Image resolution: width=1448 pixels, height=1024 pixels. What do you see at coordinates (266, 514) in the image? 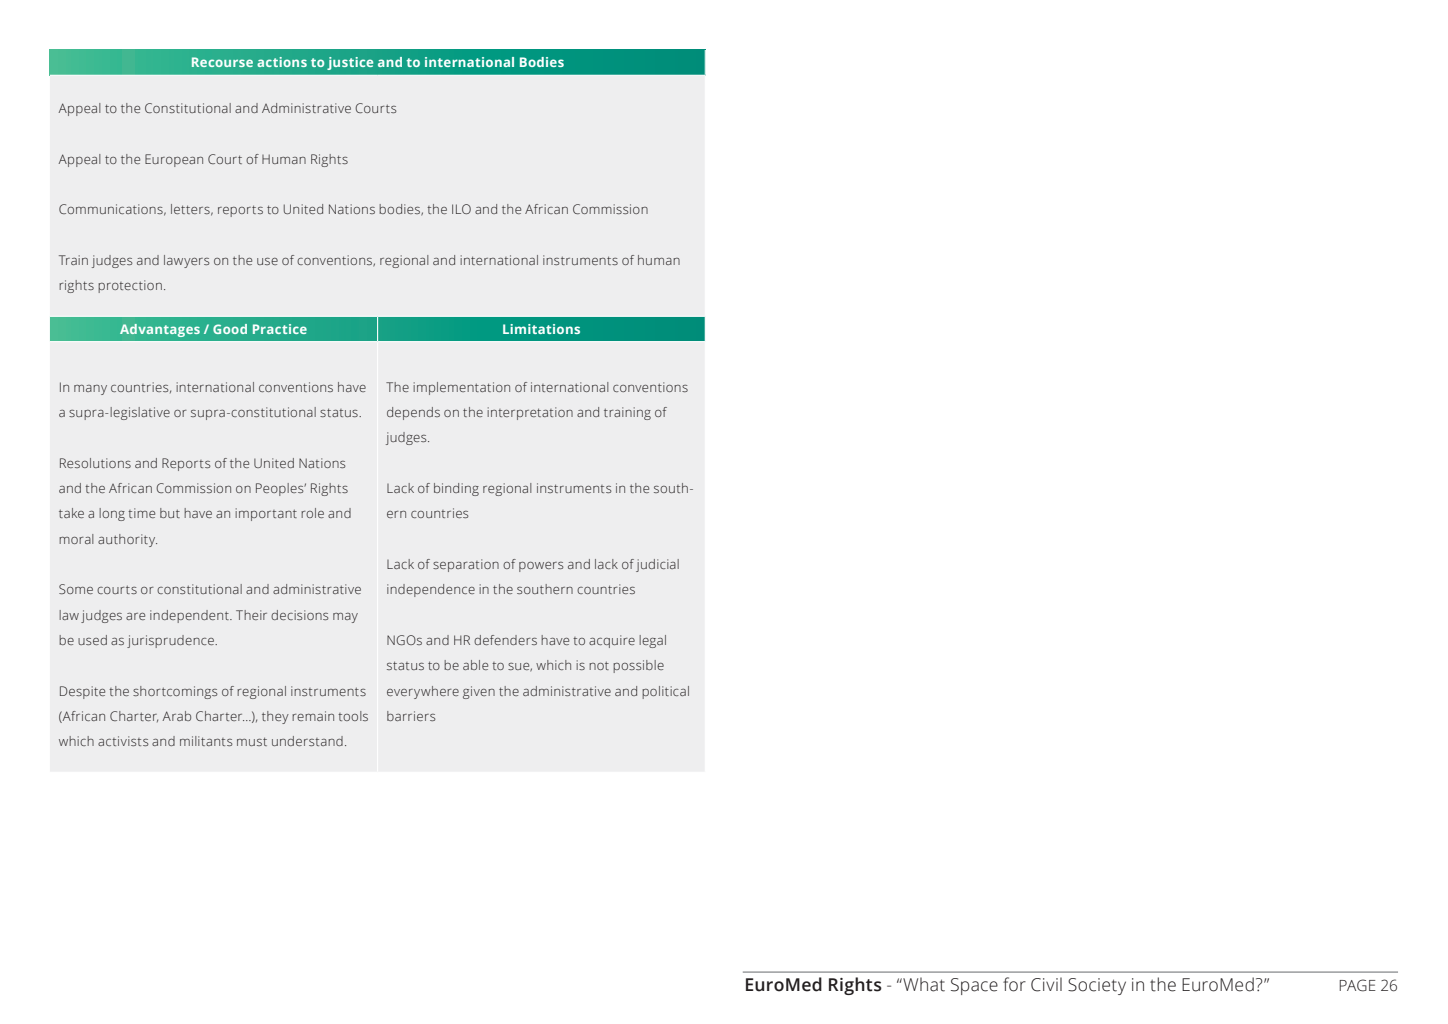
I see `important` at bounding box center [266, 514].
